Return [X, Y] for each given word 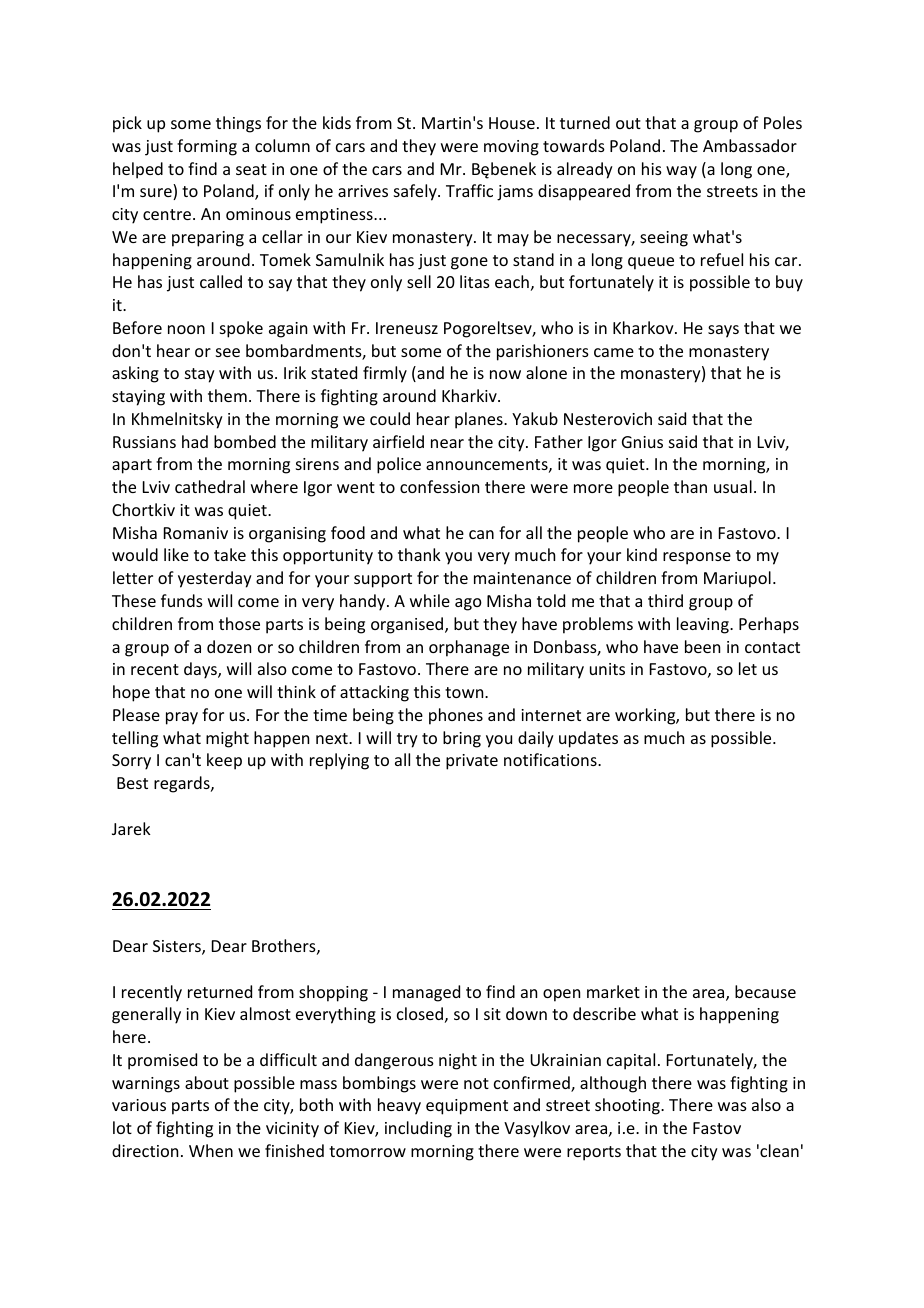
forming [207, 147]
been [702, 646]
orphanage [469, 648]
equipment [467, 1107]
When [211, 1150]
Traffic [469, 190]
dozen [229, 646]
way [681, 172]
